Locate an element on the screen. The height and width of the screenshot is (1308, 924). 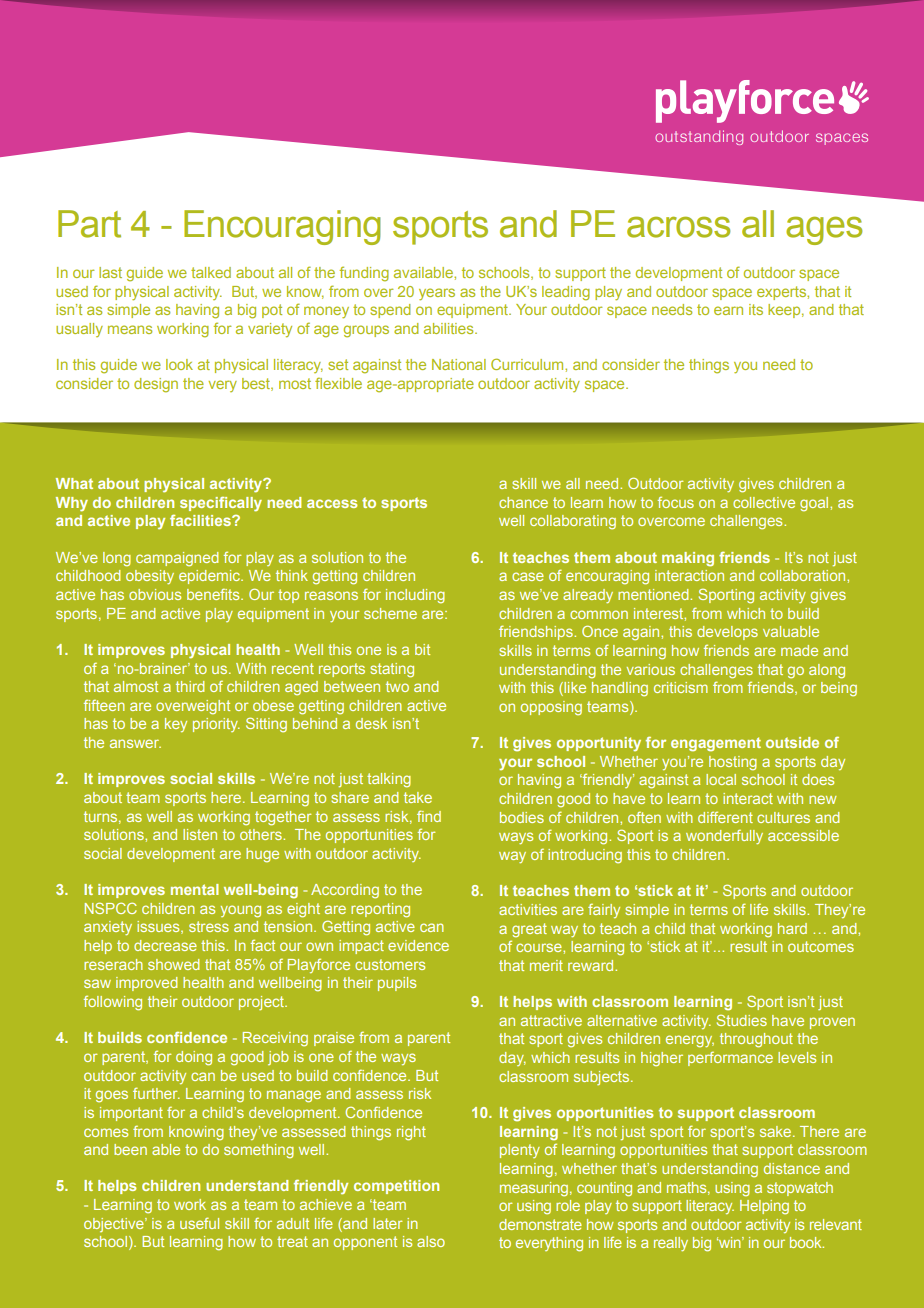
also is located at coordinates (431, 1241).
